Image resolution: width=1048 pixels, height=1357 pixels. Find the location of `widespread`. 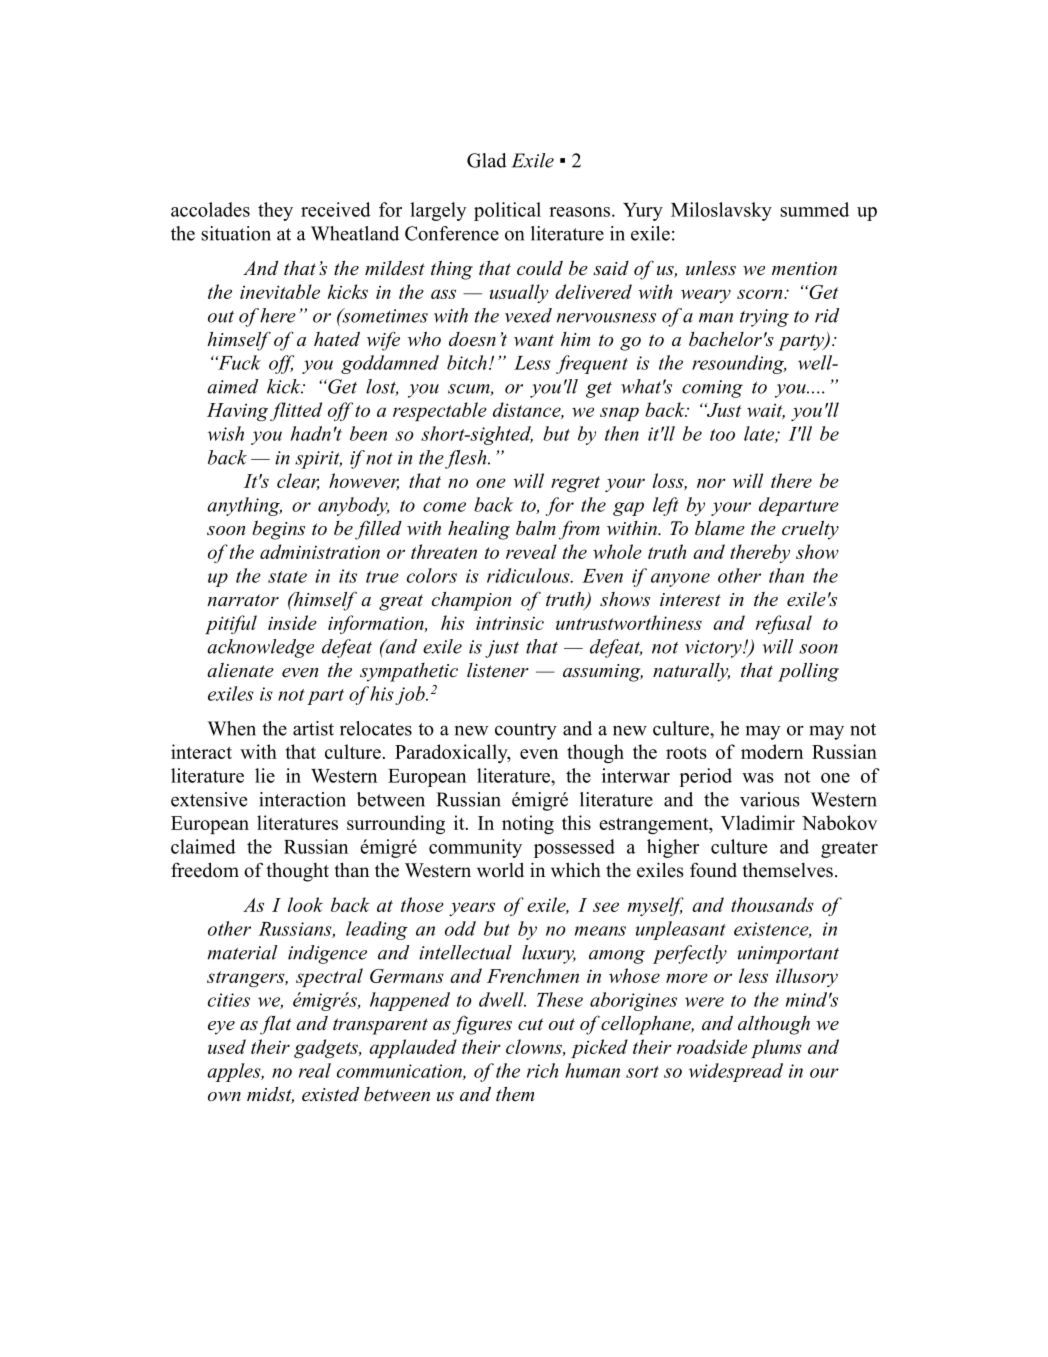

widespread is located at coordinates (736, 1072).
